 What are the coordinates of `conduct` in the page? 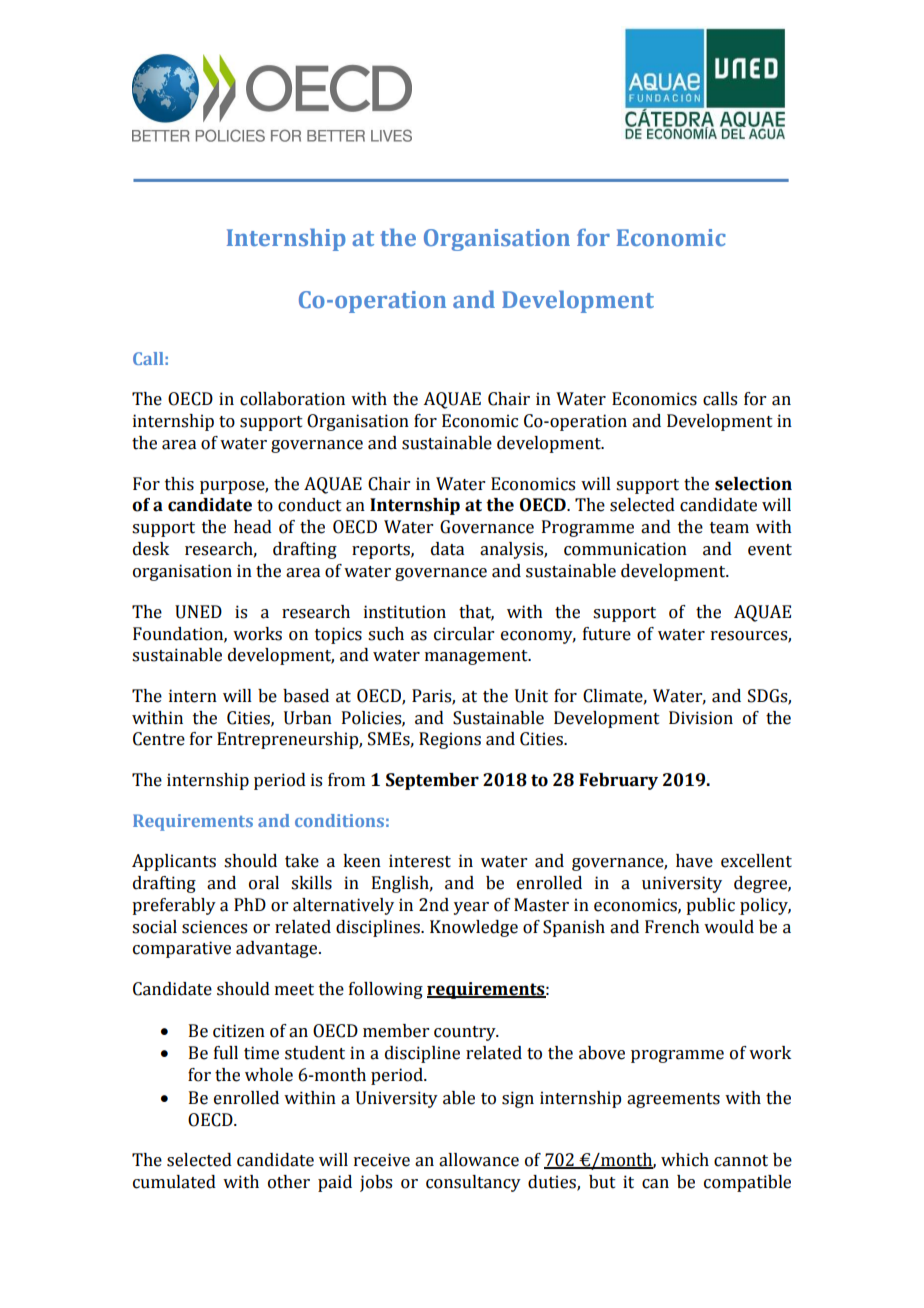 It's located at (310, 505).
